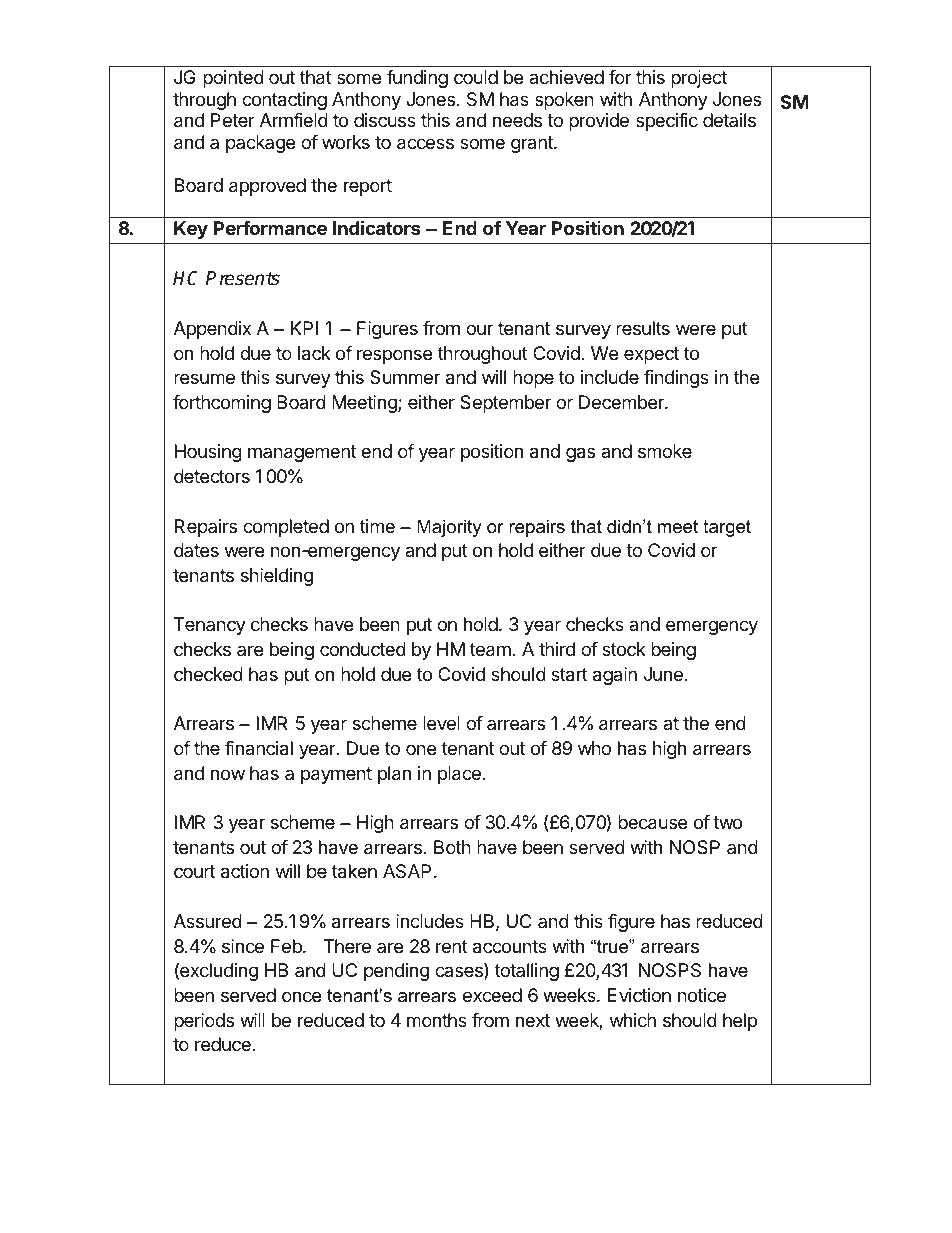  Describe the element at coordinates (676, 379) in the screenshot. I see `findings` at that location.
